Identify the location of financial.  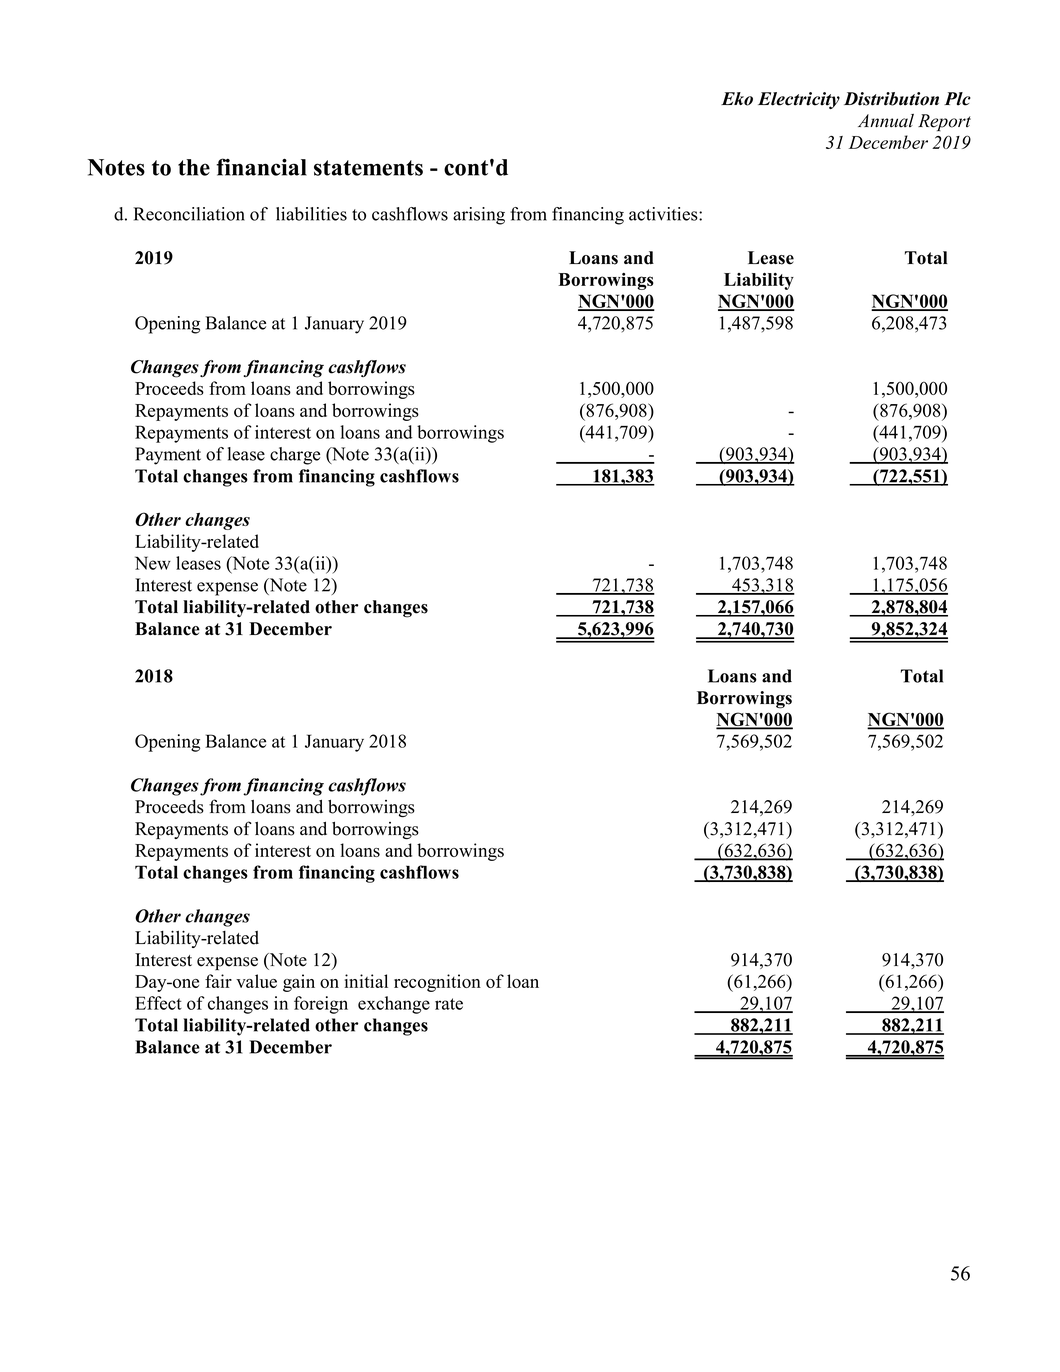
(261, 167).
